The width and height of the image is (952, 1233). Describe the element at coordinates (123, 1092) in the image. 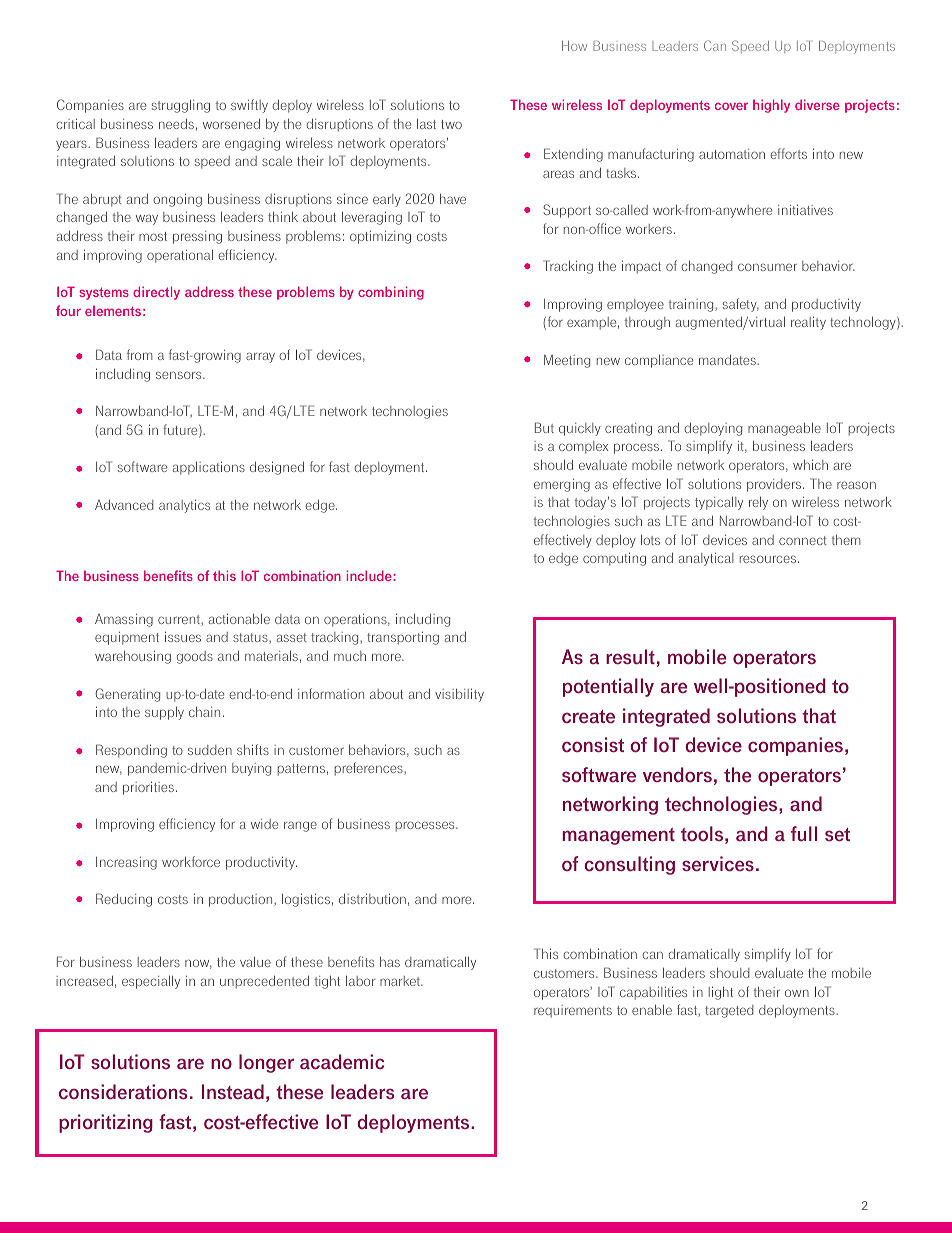

I see `considerations` at that location.
